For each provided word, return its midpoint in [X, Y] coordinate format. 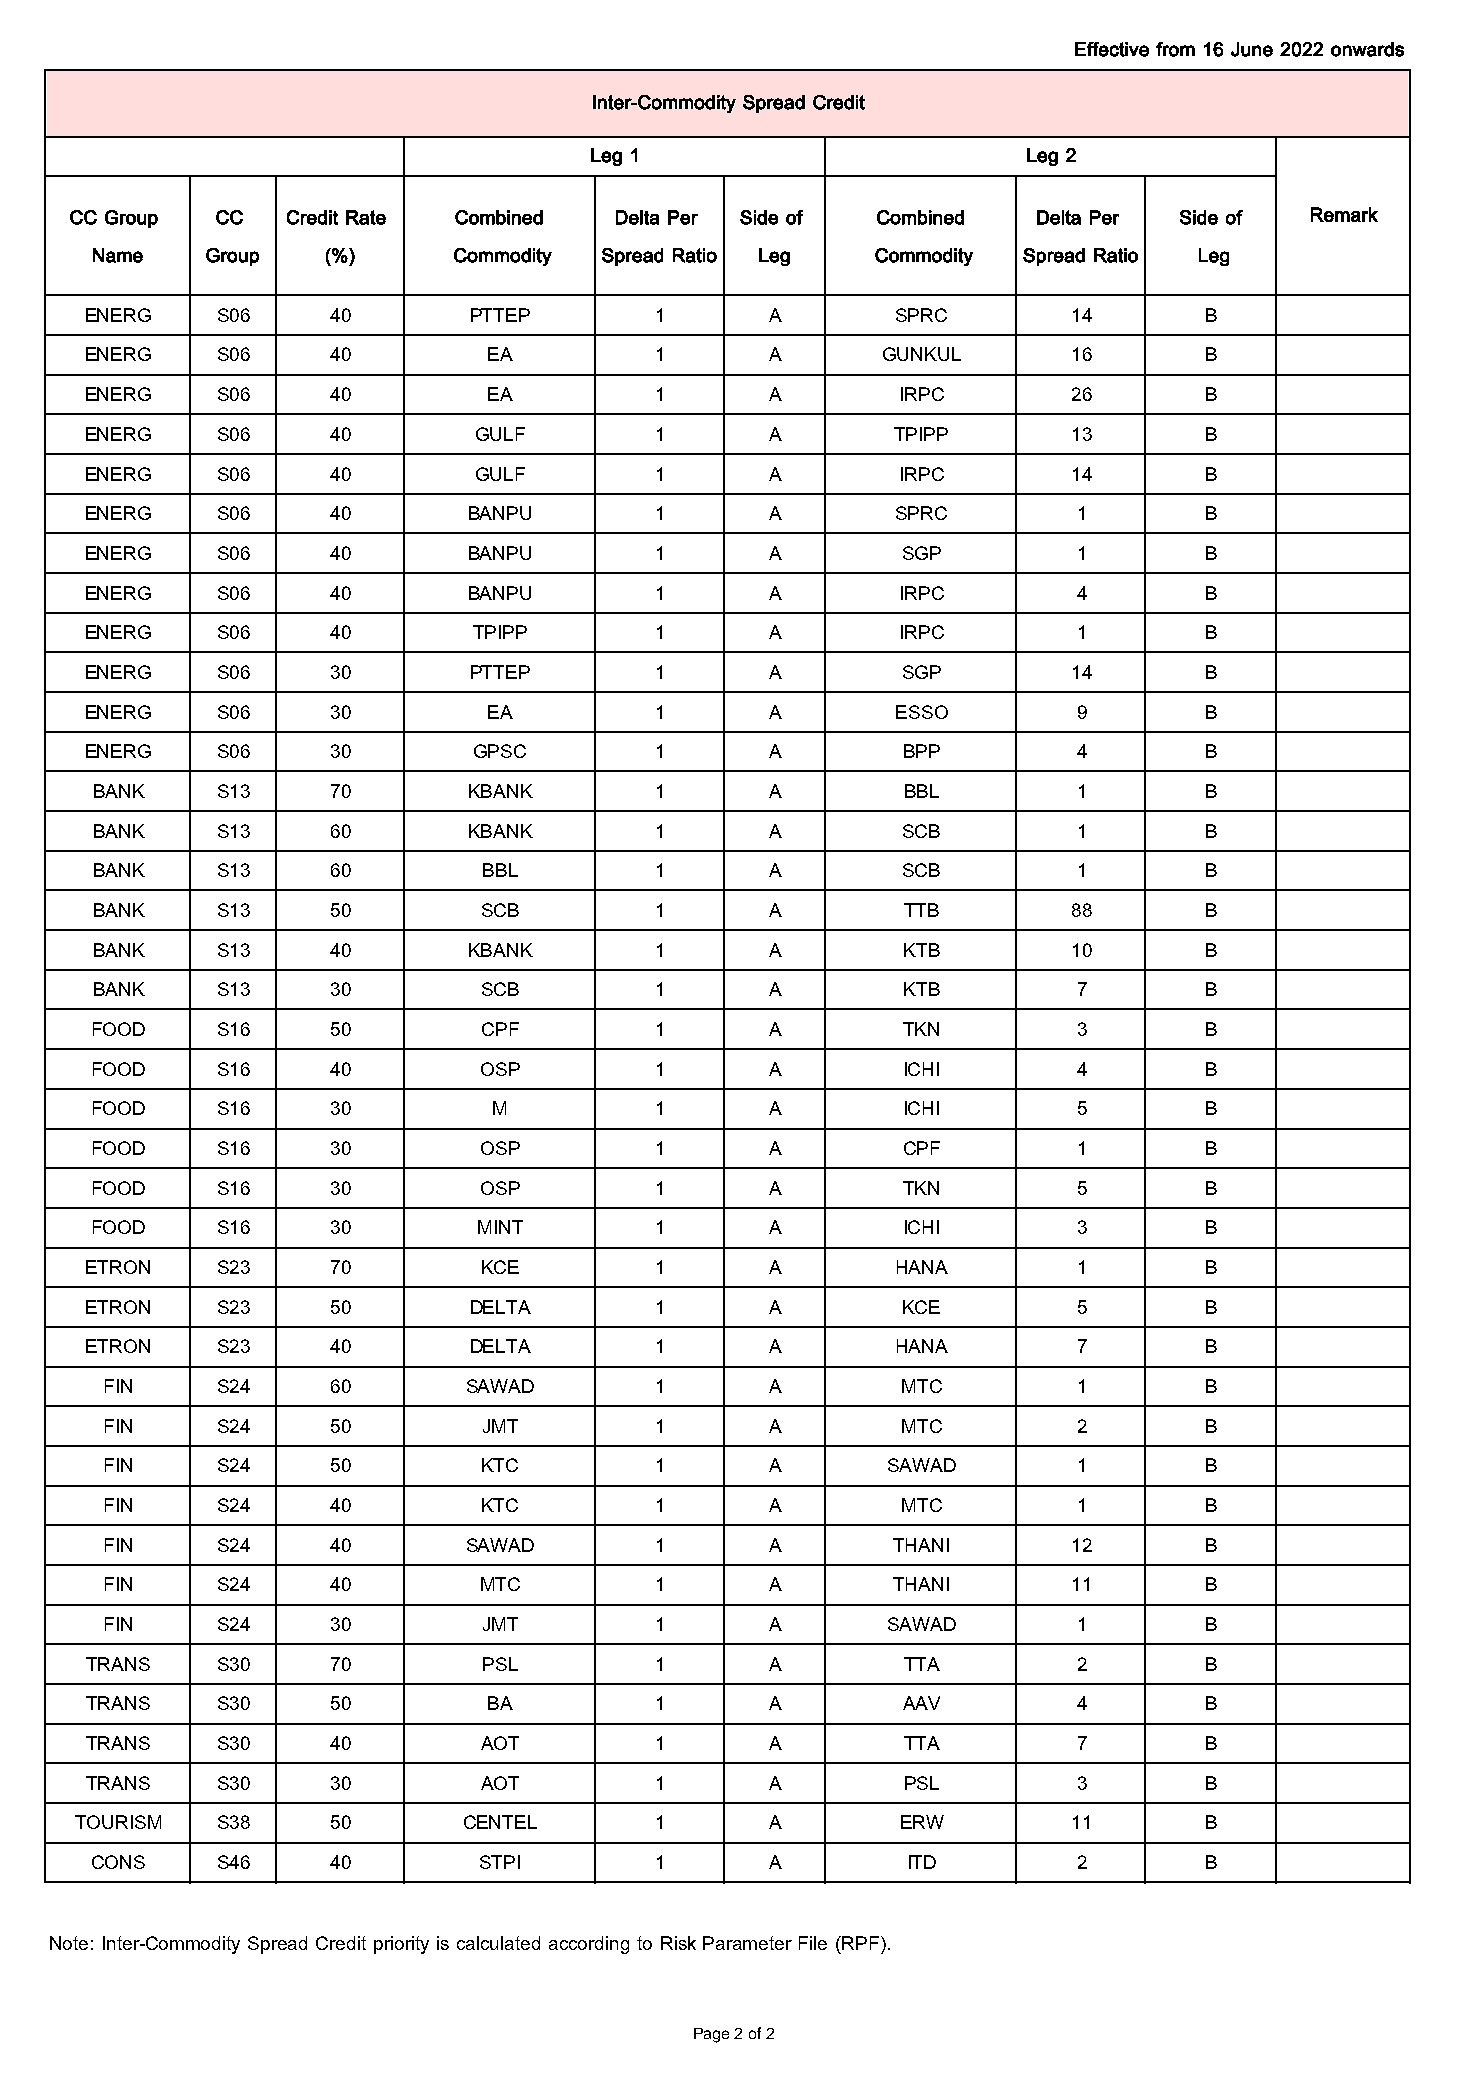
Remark [1344, 214]
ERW [922, 1822]
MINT [500, 1227]
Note [69, 1943]
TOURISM [118, 1822]
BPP [922, 751]
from [1175, 49]
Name [118, 255]
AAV [921, 1703]
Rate [366, 217]
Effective [1112, 49]
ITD [922, 1862]
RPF [860, 1943]
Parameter [747, 1943]
